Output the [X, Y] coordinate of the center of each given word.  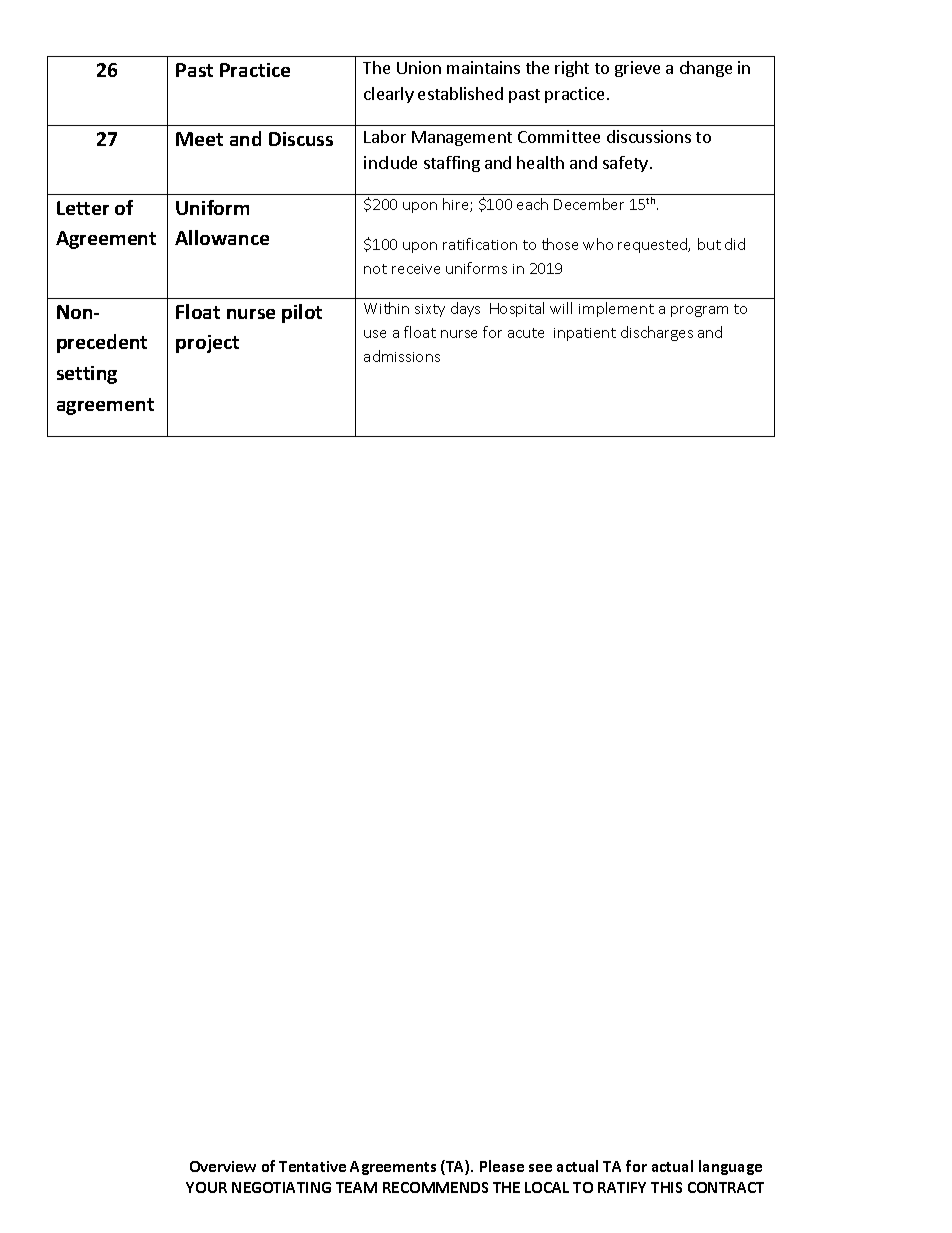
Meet [199, 139]
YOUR [206, 1187]
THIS [666, 1187]
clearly [389, 95]
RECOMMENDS [435, 1187]
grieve [637, 69]
